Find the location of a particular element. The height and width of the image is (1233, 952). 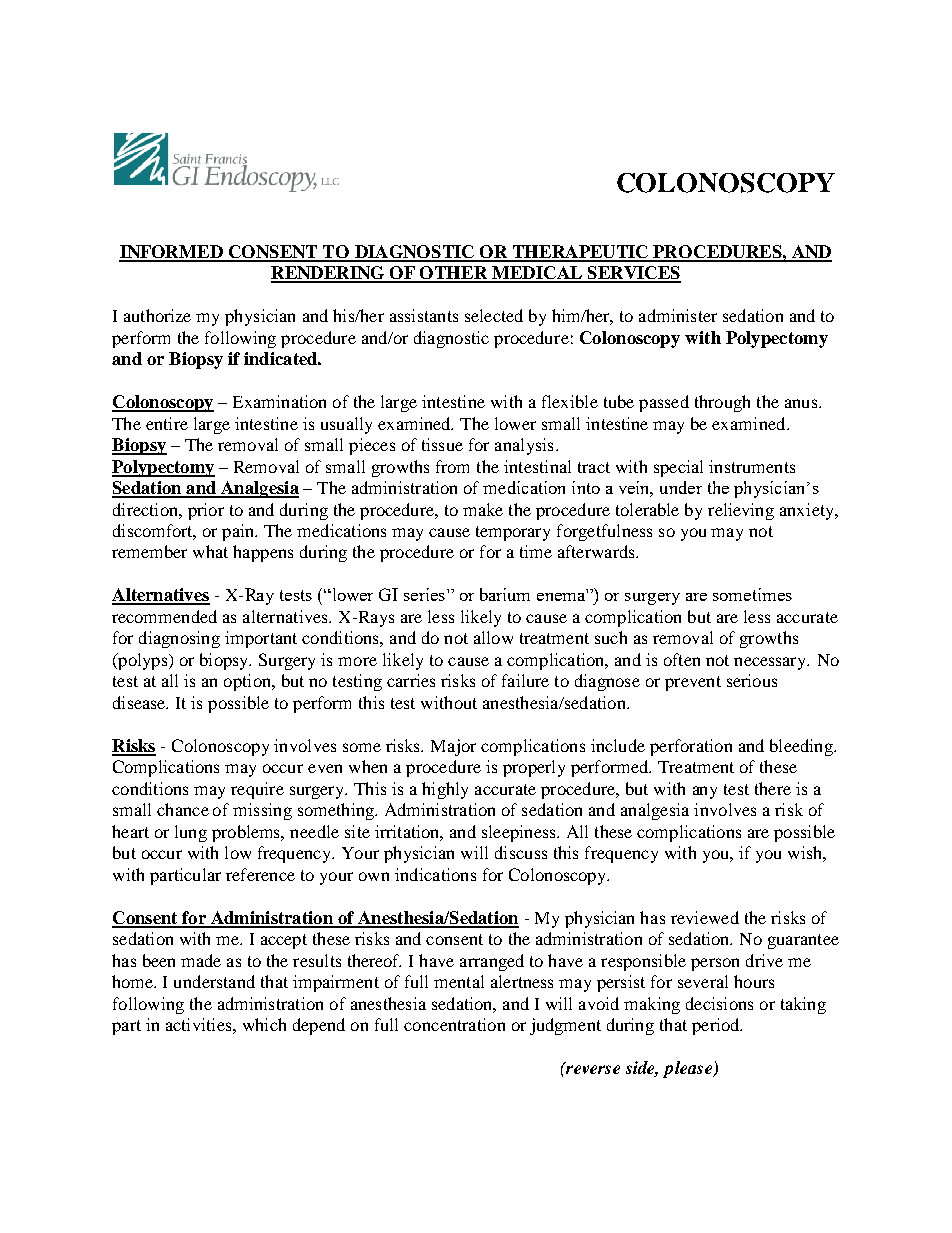

OTHER is located at coordinates (454, 274).
